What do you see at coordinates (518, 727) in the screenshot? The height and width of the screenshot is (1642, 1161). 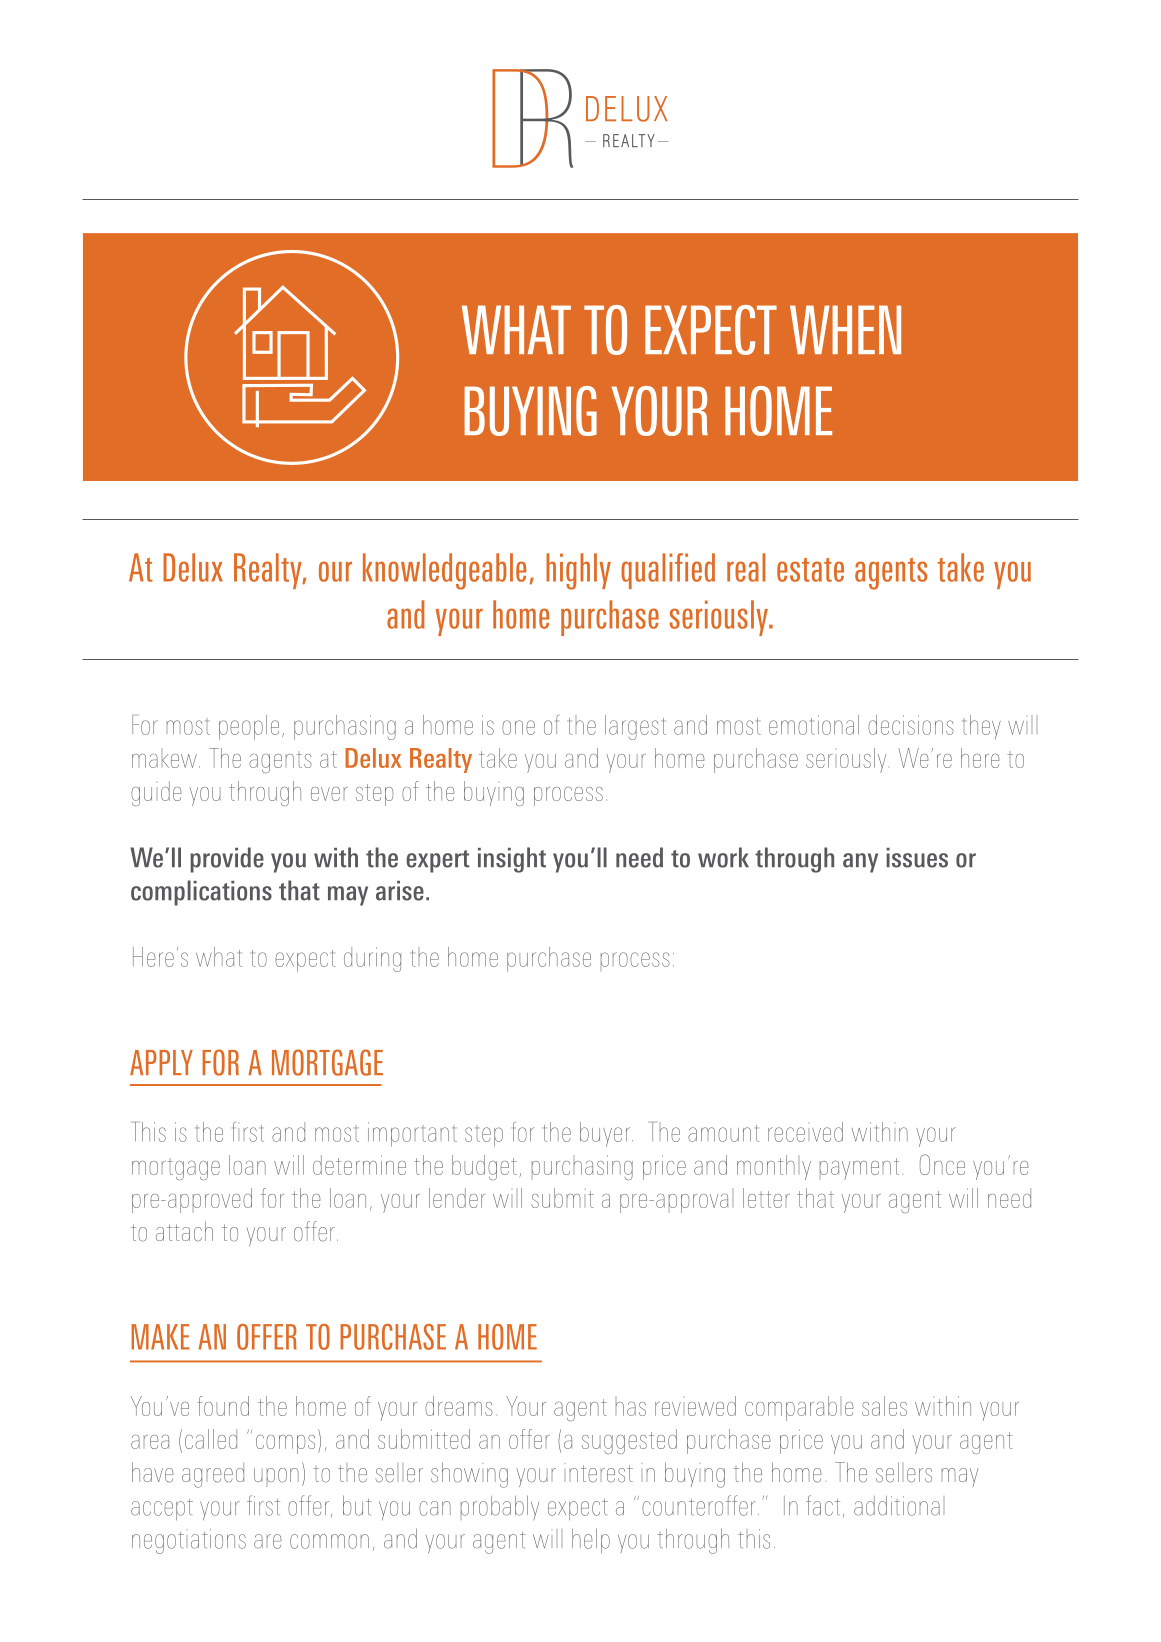 I see `one` at bounding box center [518, 727].
